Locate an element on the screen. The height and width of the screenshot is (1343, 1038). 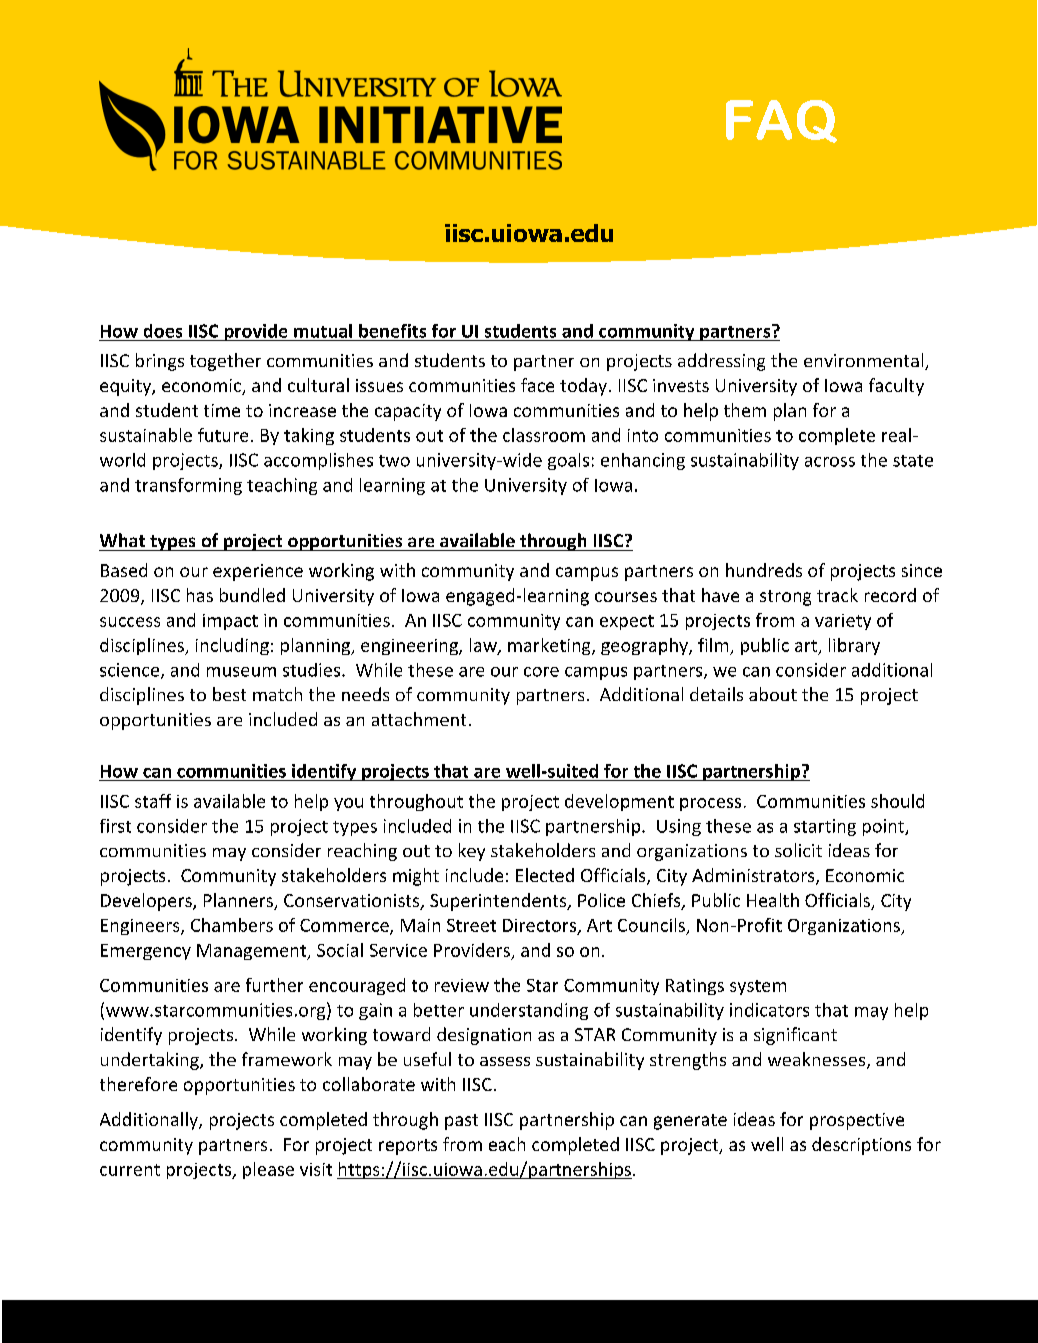
transforming is located at coordinates (188, 486).
